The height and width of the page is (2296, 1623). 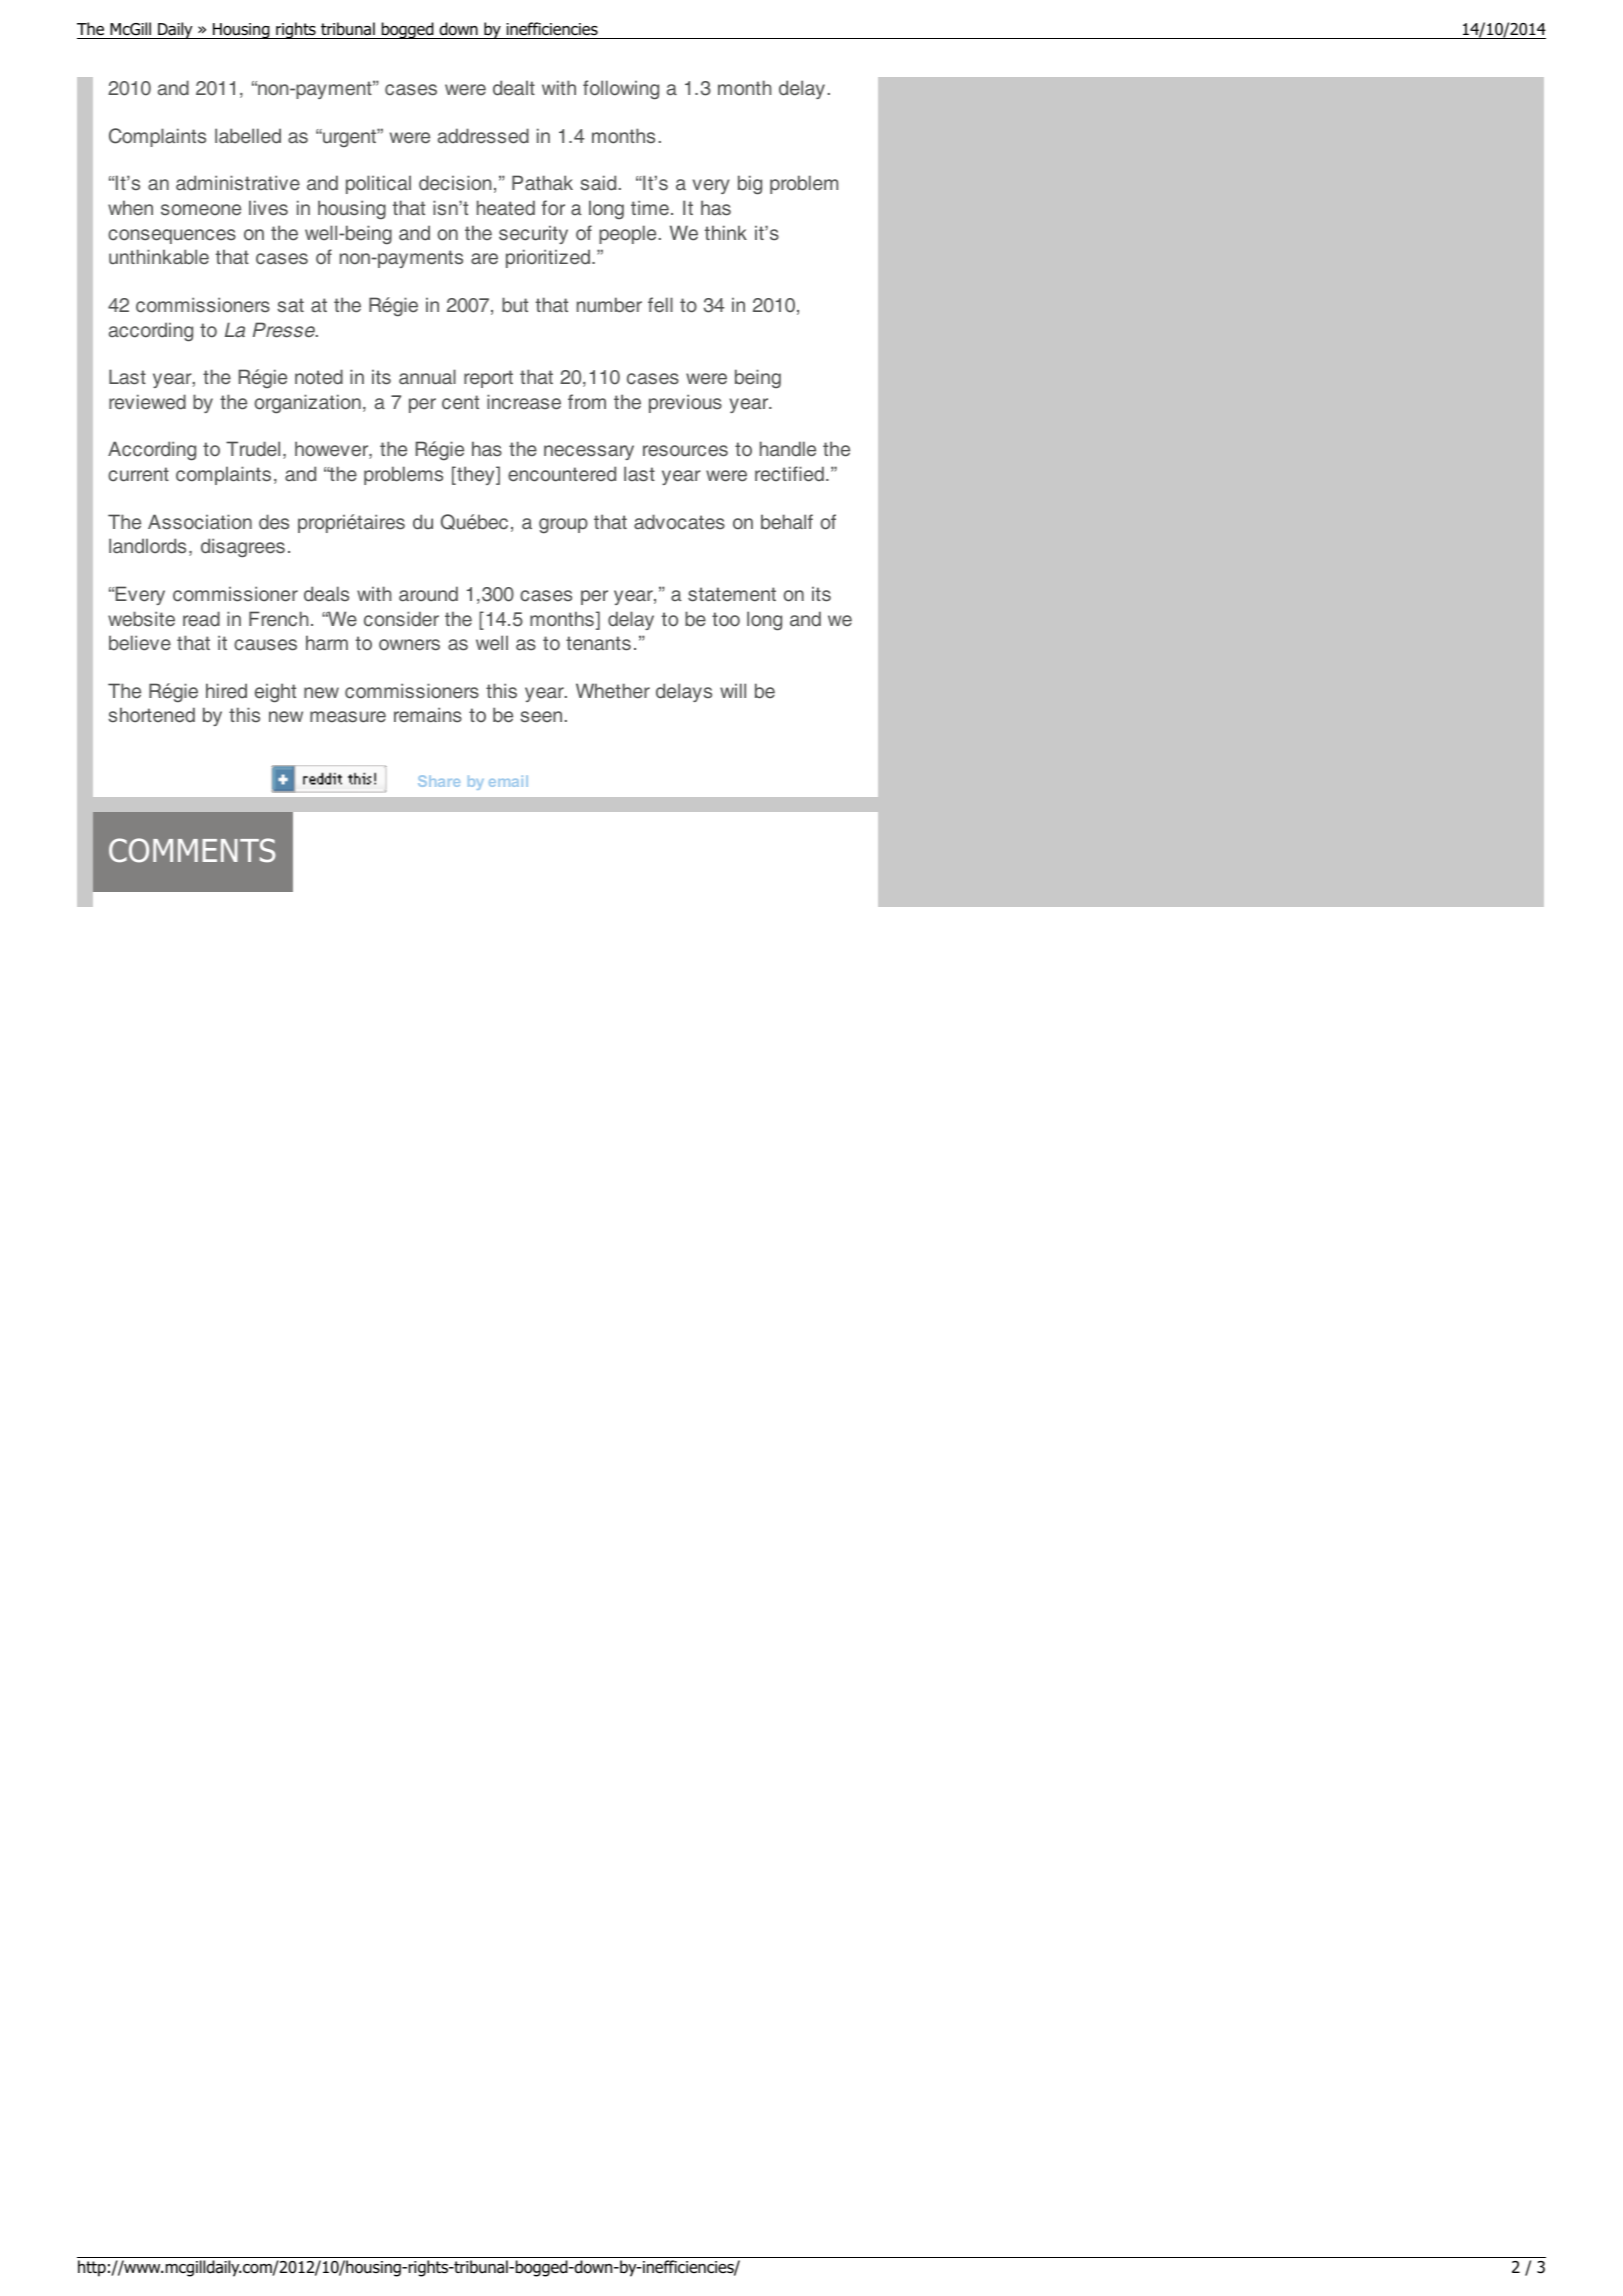 I want to click on addressed, so click(x=483, y=136).
